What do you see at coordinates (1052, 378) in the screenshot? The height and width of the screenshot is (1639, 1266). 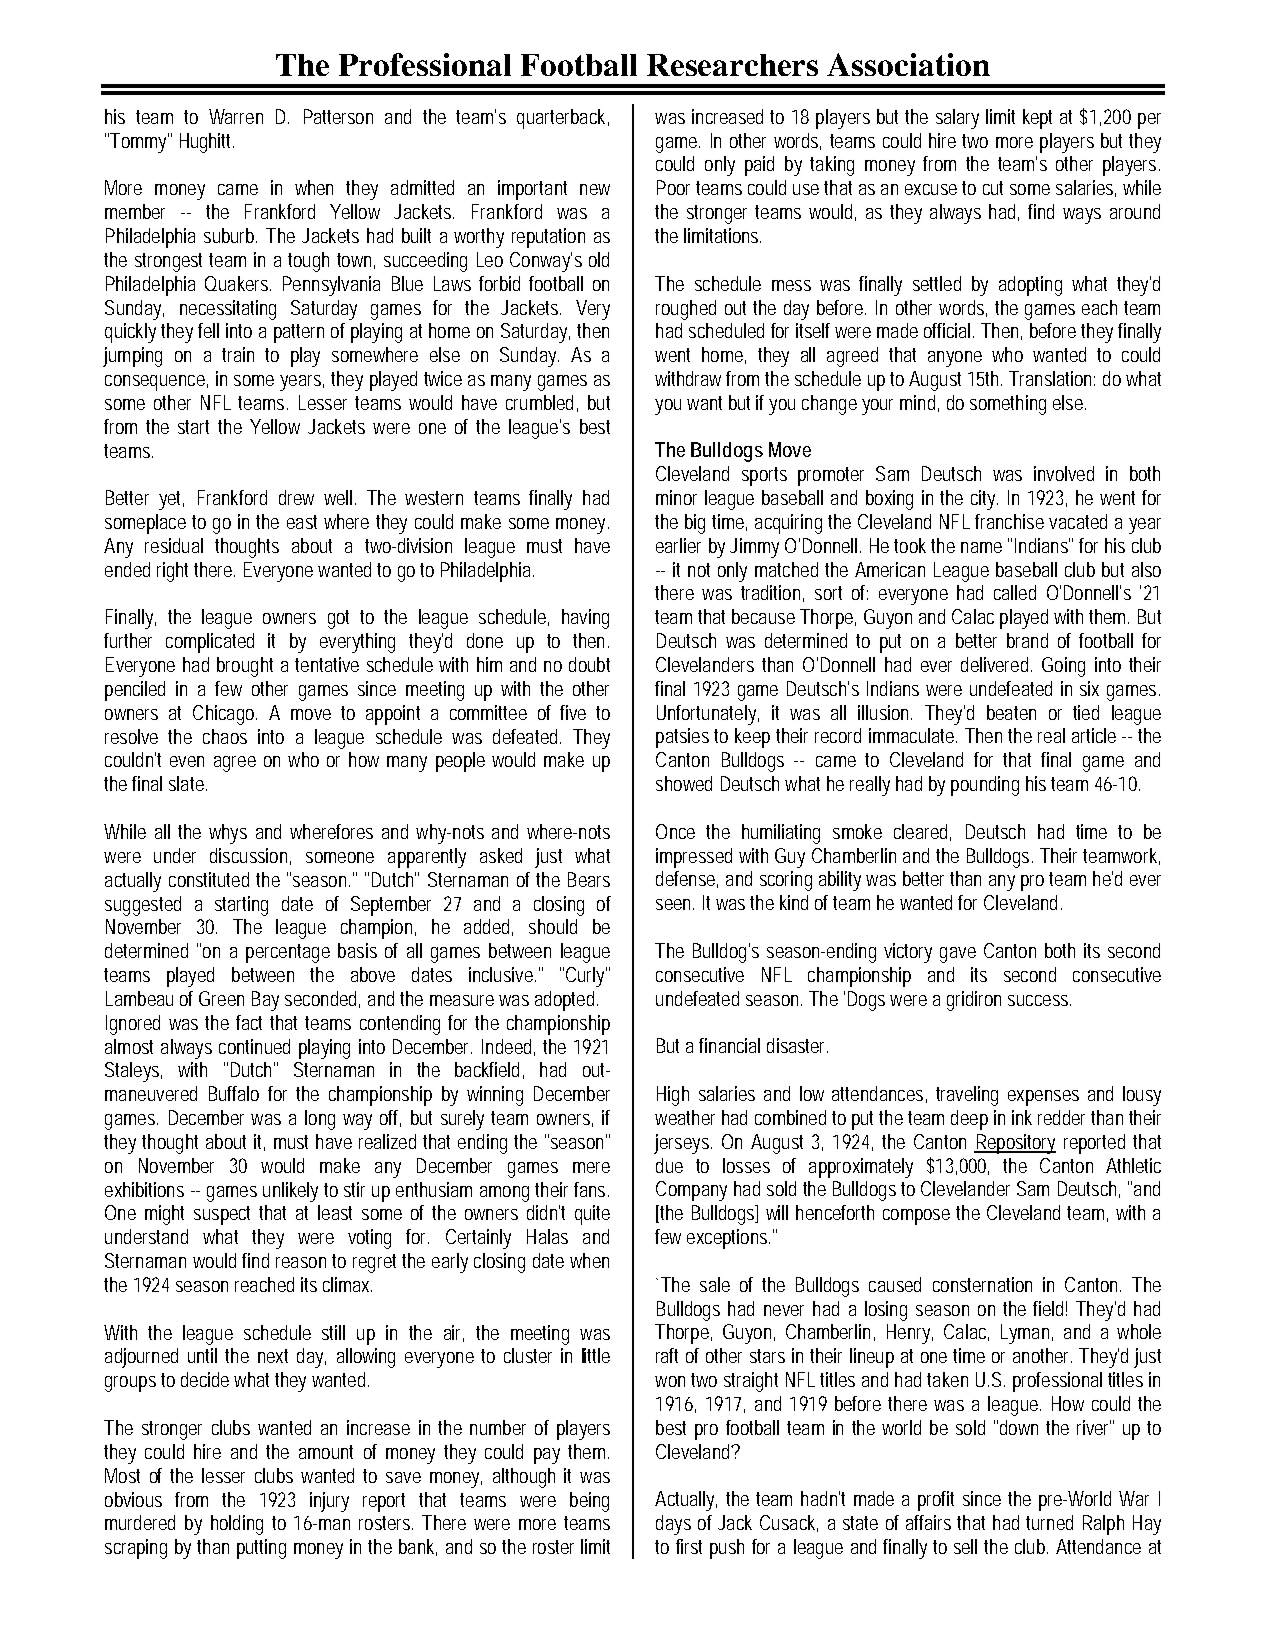 I see `Translation` at bounding box center [1052, 378].
